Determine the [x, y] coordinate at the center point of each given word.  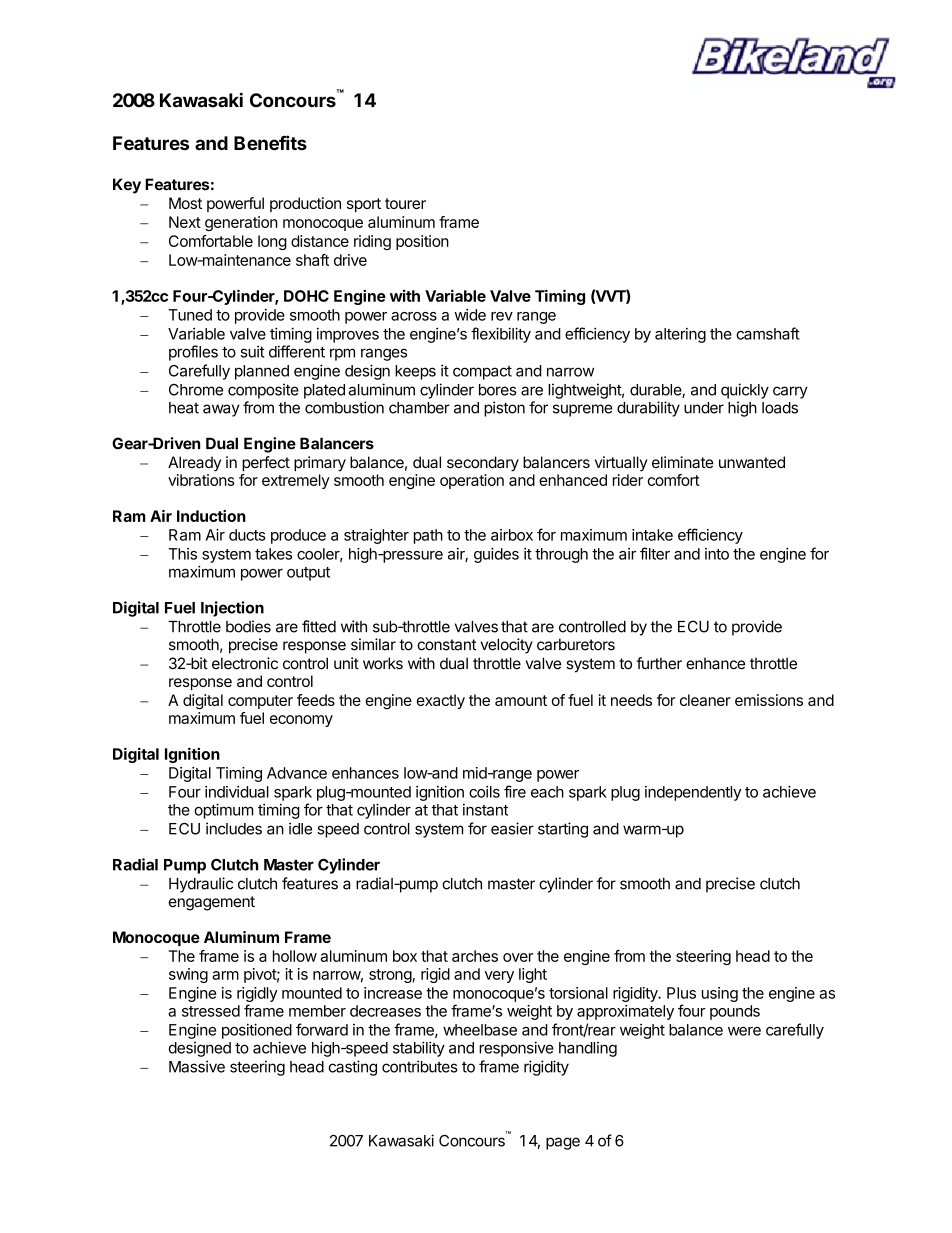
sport [364, 205]
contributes [420, 1066]
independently [693, 793]
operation [472, 481]
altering [680, 335]
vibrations [201, 480]
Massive [197, 1066]
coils [484, 792]
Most [185, 203]
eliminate [682, 462]
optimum [224, 811]
